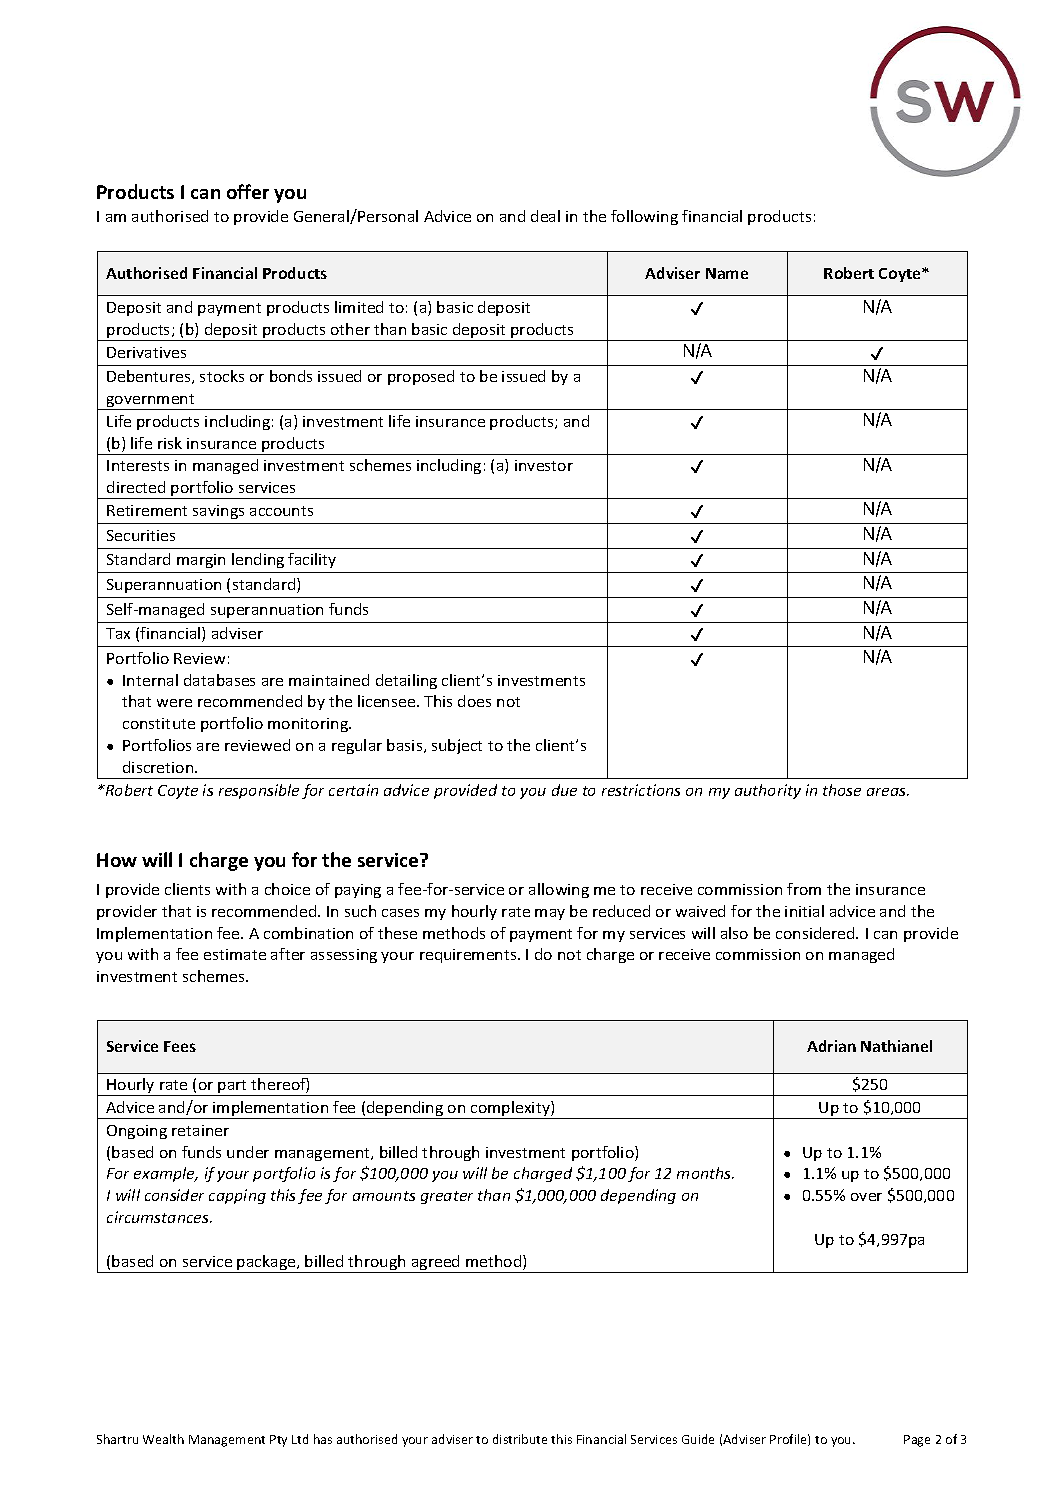 Image resolution: width=1064 pixels, height=1505 pixels. Describe the element at coordinates (248, 191) in the document. I see `offer` at that location.
